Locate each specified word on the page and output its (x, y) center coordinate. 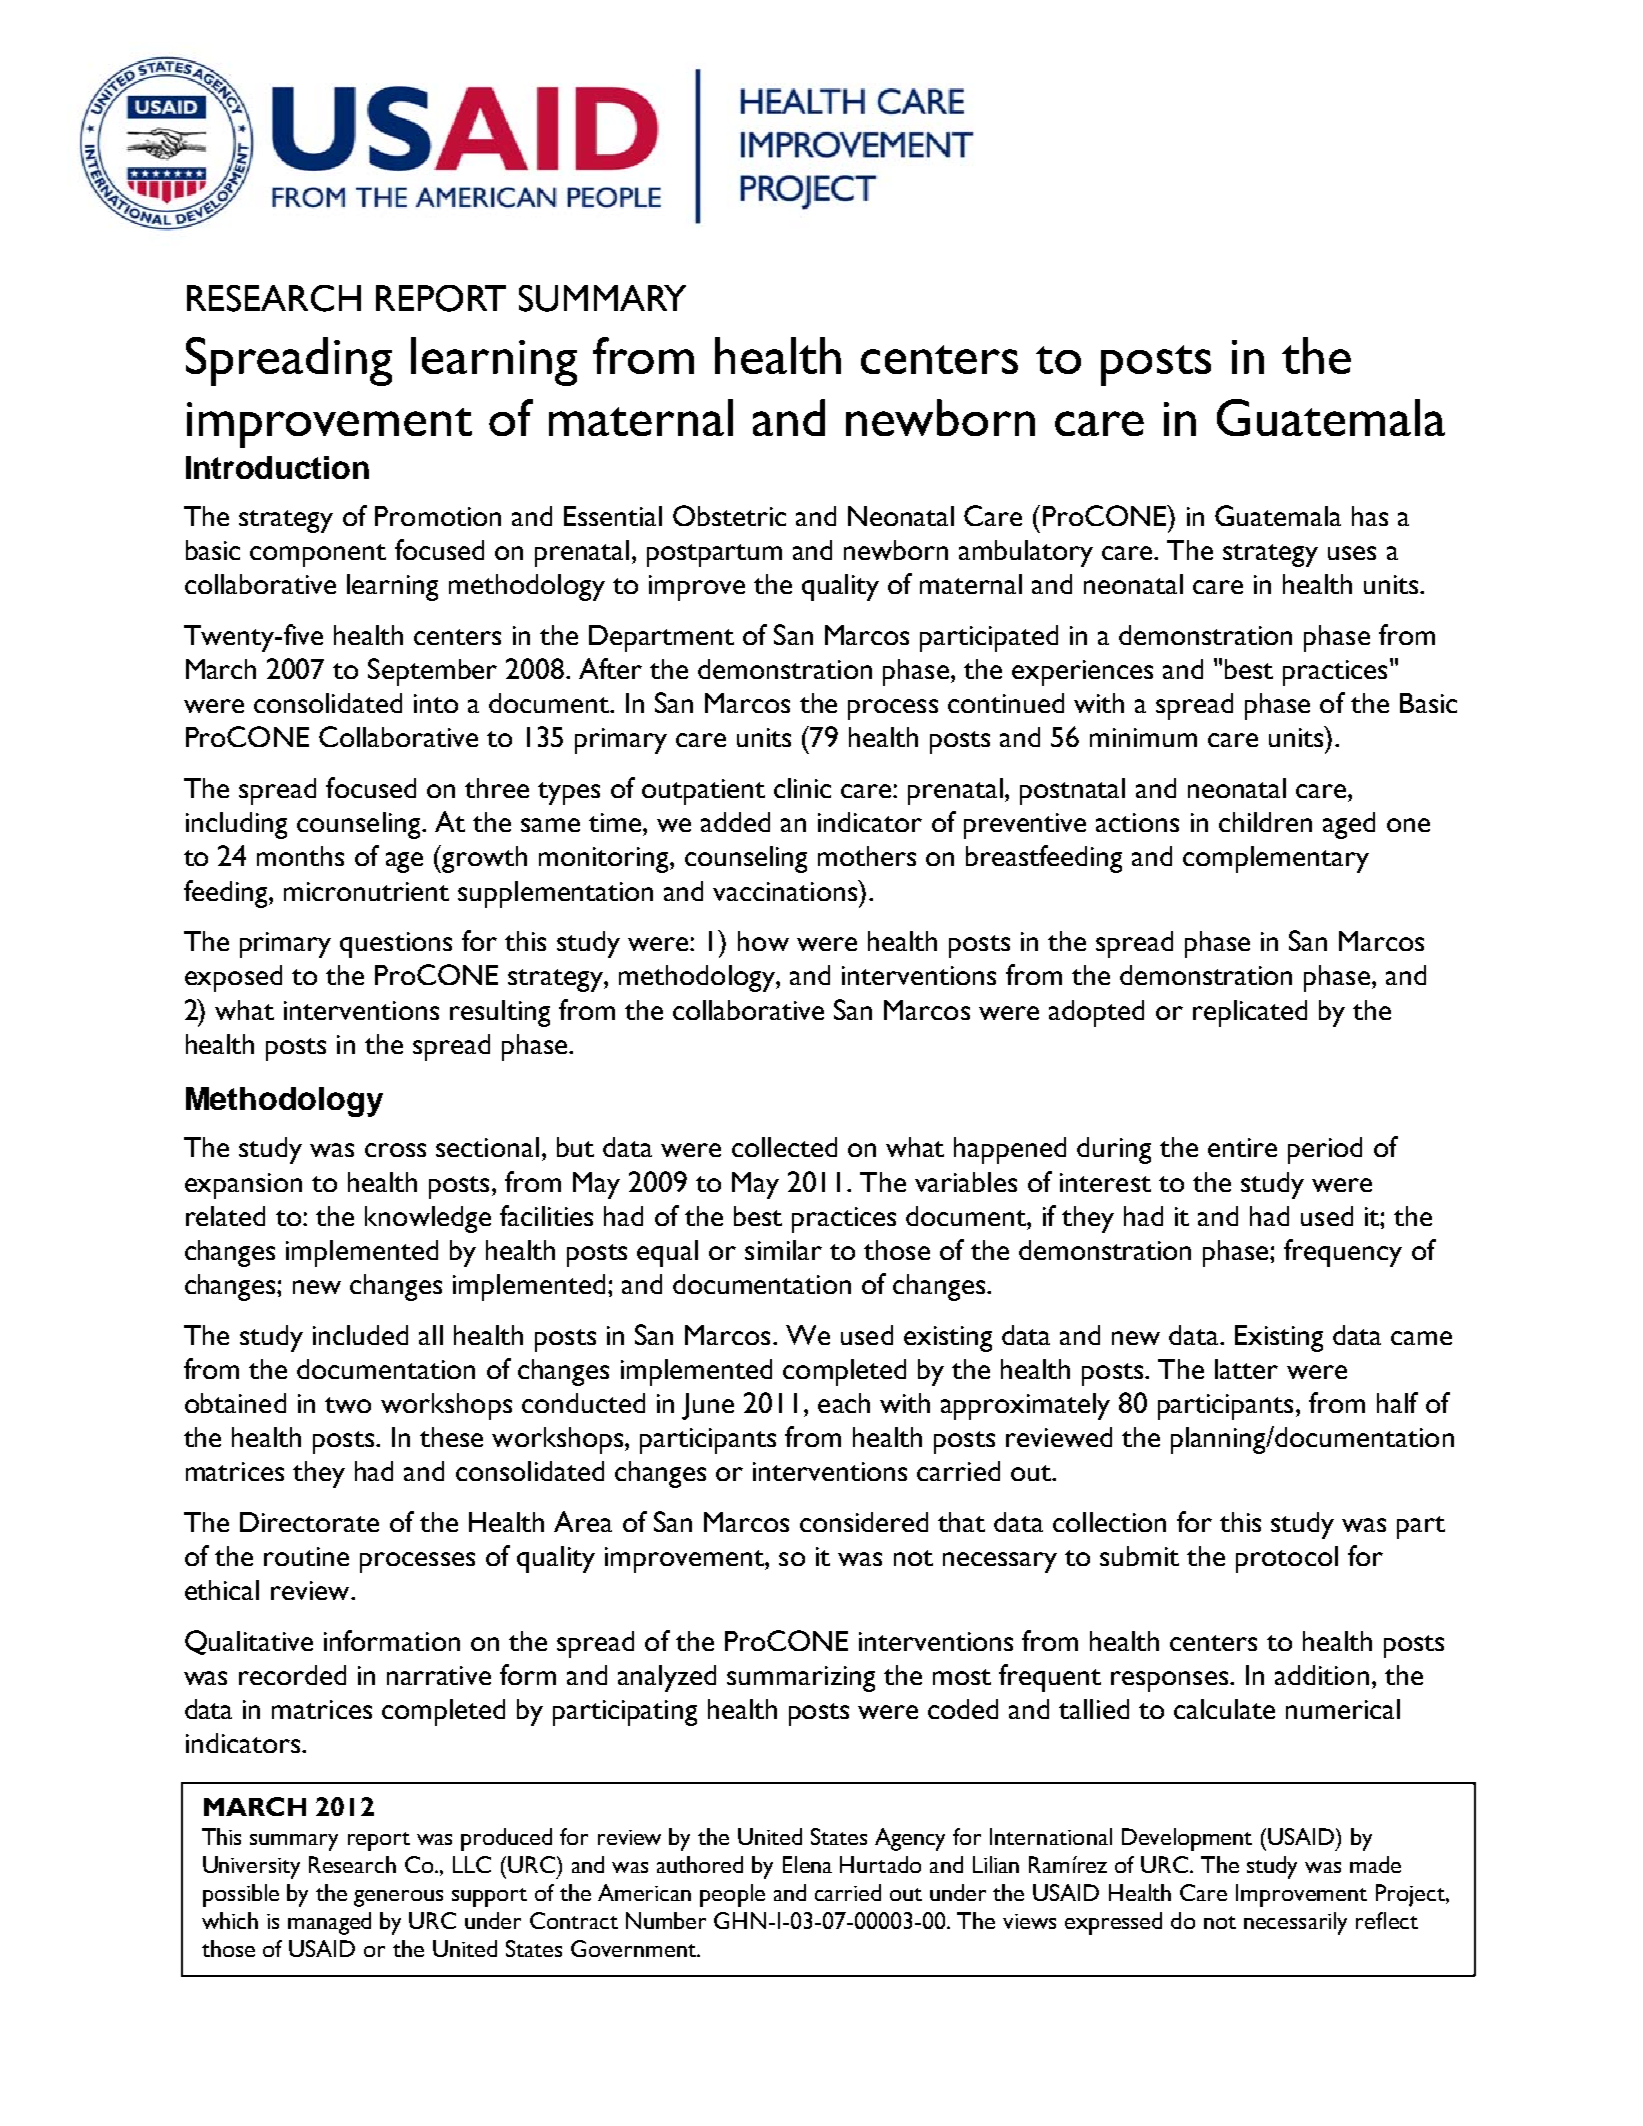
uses (1352, 553)
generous (398, 1898)
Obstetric (729, 515)
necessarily (1295, 1923)
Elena (807, 1864)
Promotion (438, 516)
